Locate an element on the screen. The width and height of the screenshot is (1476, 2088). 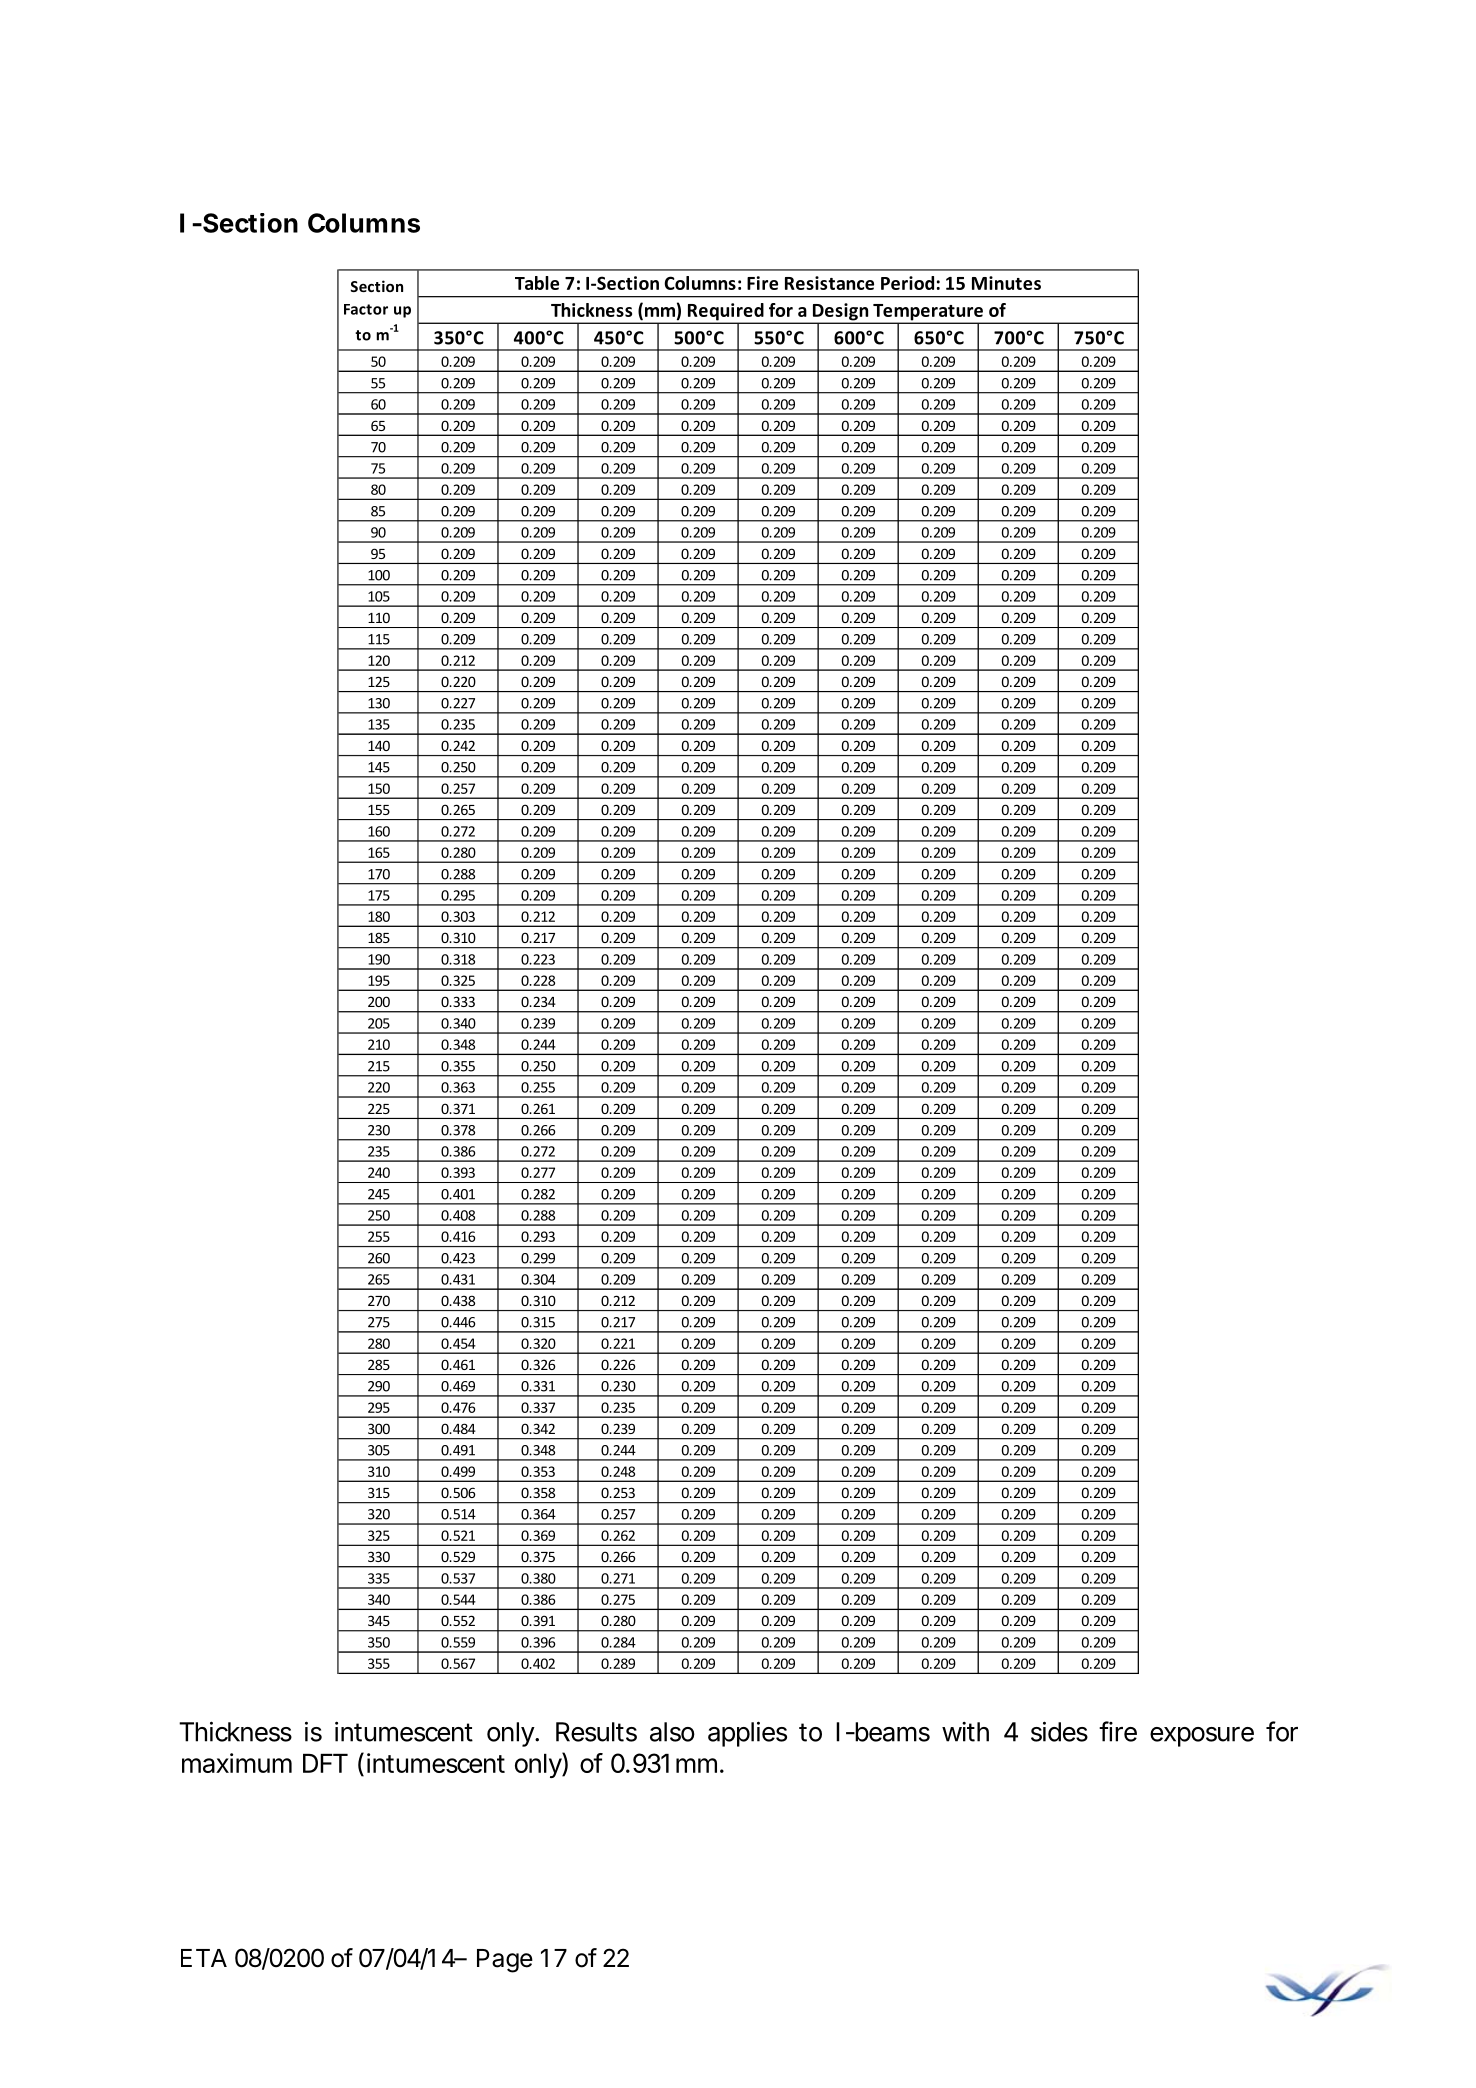
Table is located at coordinates (537, 283).
